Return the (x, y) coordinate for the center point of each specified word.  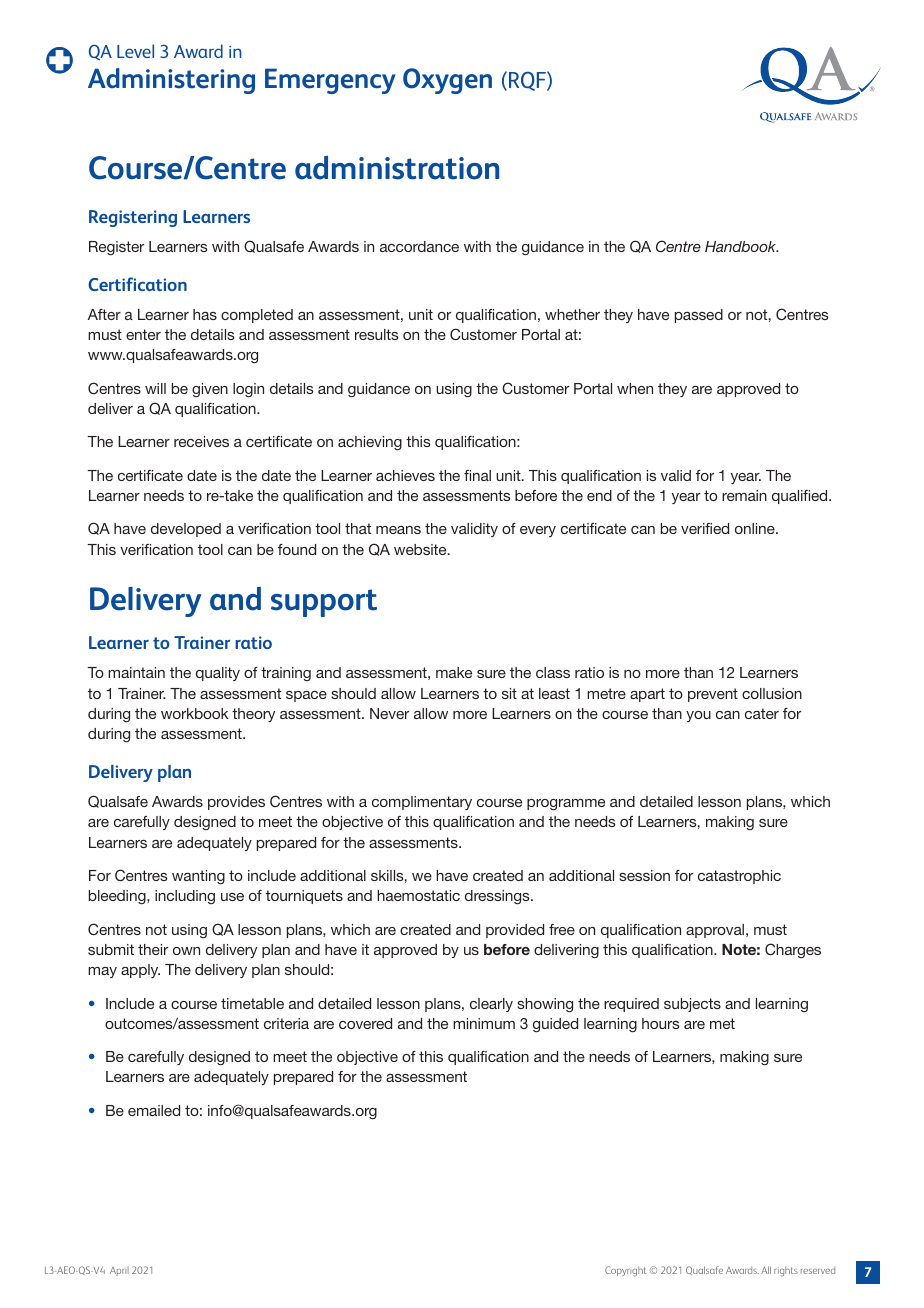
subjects (692, 1005)
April (119, 1271)
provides (236, 803)
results (377, 334)
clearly (491, 1005)
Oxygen (447, 81)
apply (140, 971)
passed (699, 316)
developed (186, 530)
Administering (171, 81)
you (698, 716)
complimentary (422, 803)
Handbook (742, 246)
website (421, 549)
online (756, 528)
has (205, 314)
